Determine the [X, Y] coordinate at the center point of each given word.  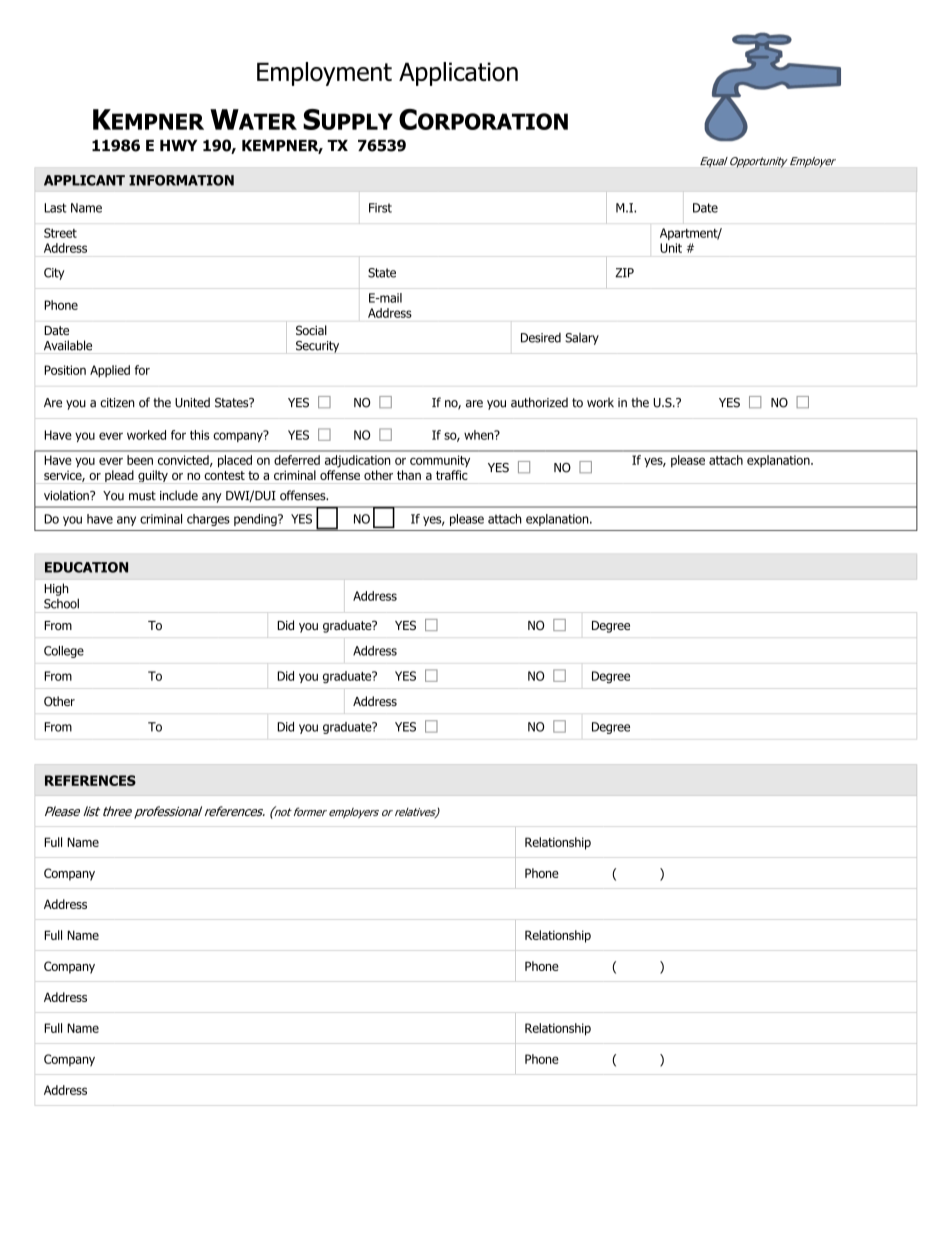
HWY [178, 145]
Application [458, 74]
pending [256, 520]
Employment [324, 74]
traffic [452, 475]
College [64, 652]
